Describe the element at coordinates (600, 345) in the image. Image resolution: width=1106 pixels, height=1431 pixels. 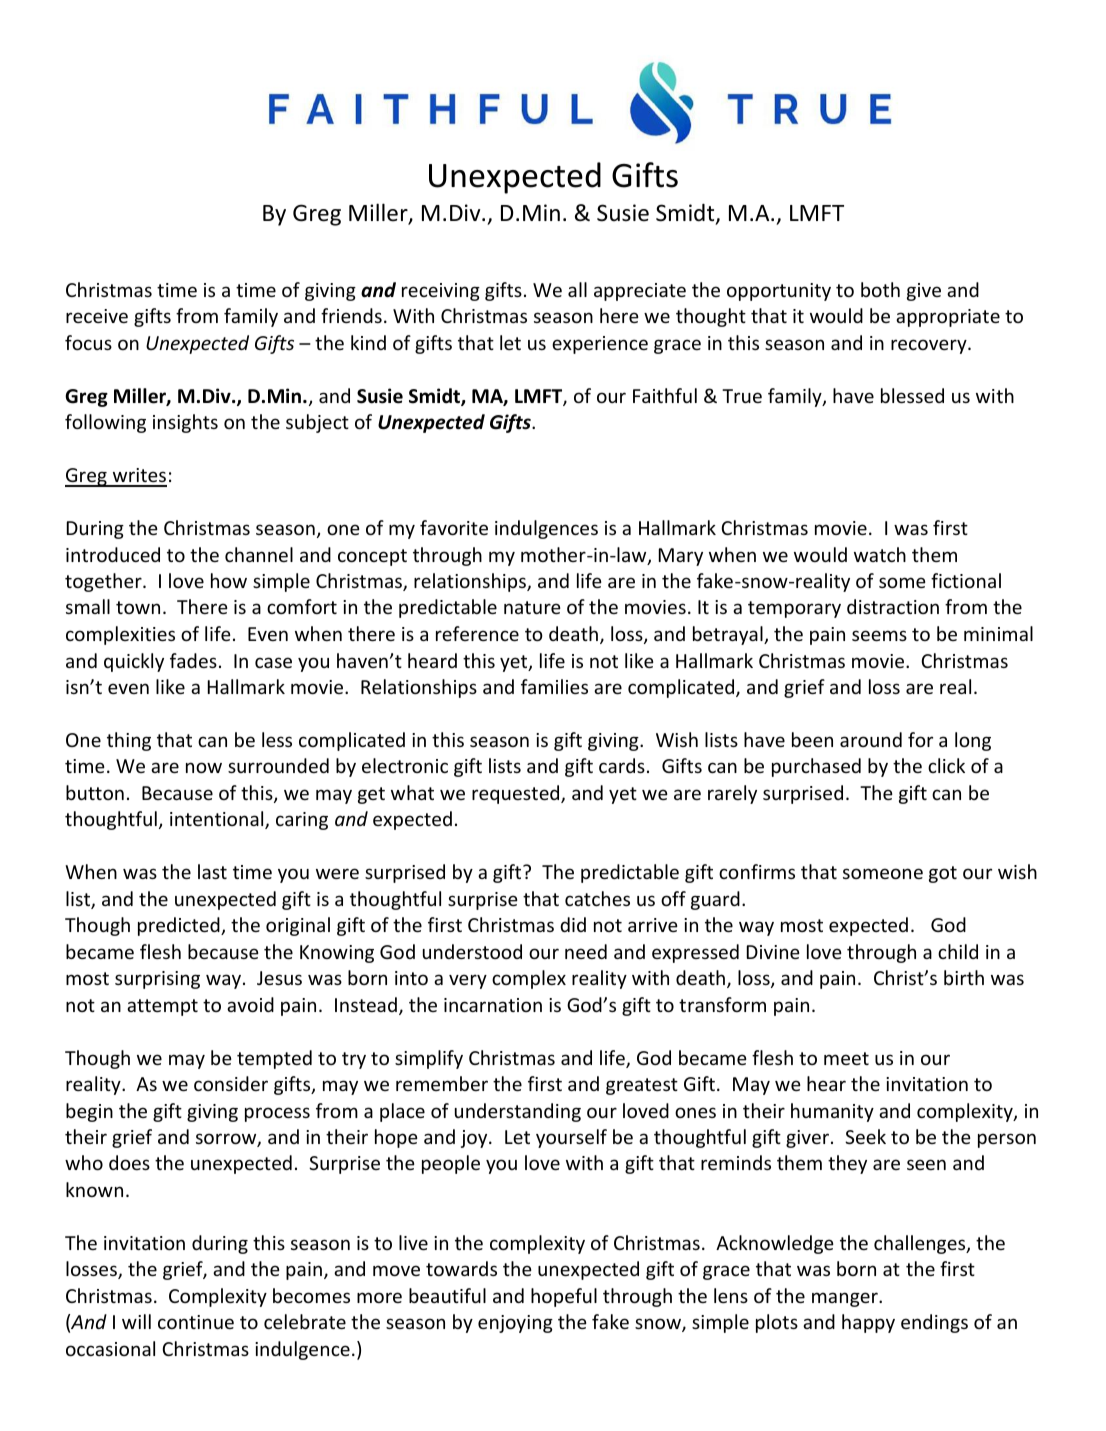
I see `experience` at that location.
